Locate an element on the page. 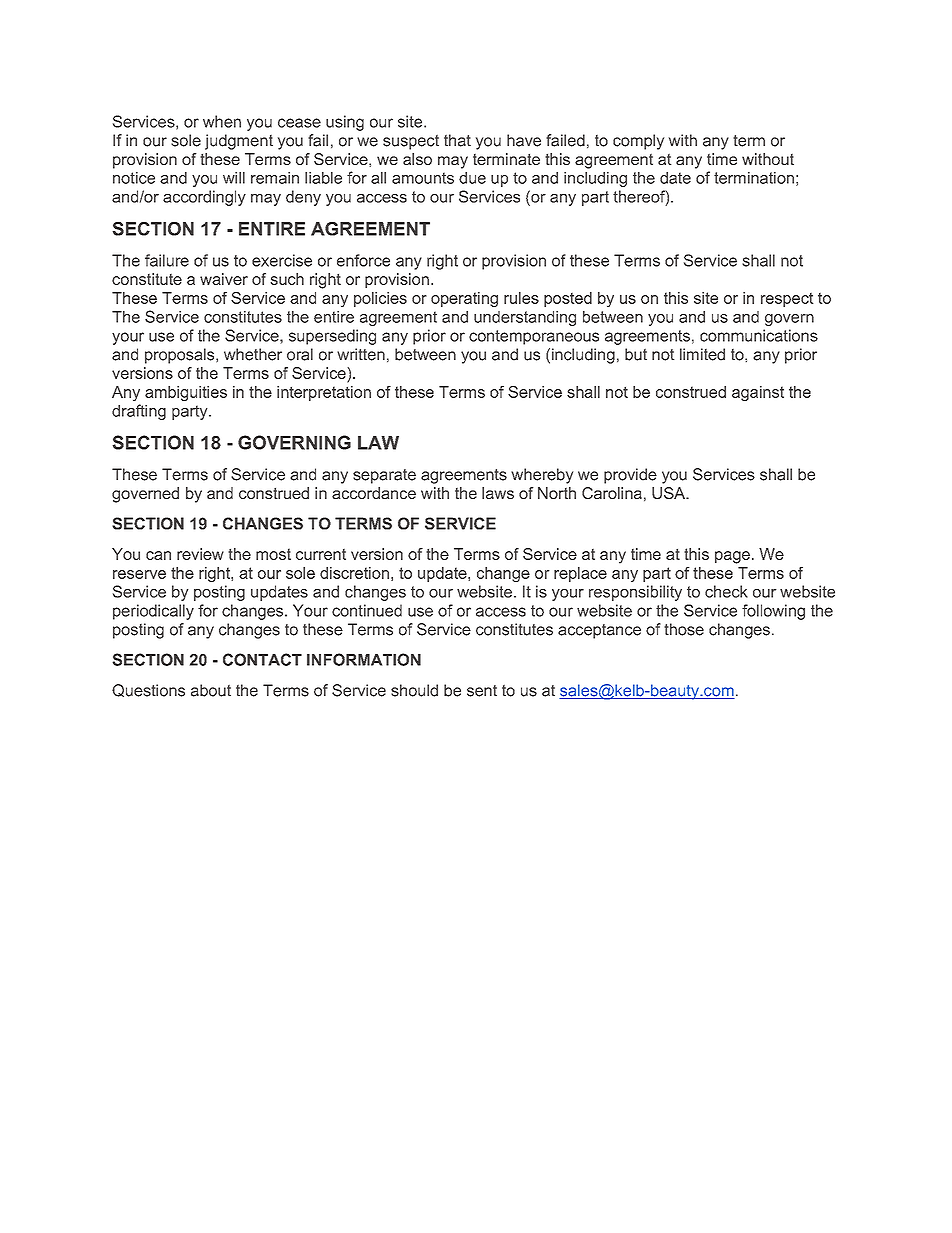  about is located at coordinates (211, 690).
